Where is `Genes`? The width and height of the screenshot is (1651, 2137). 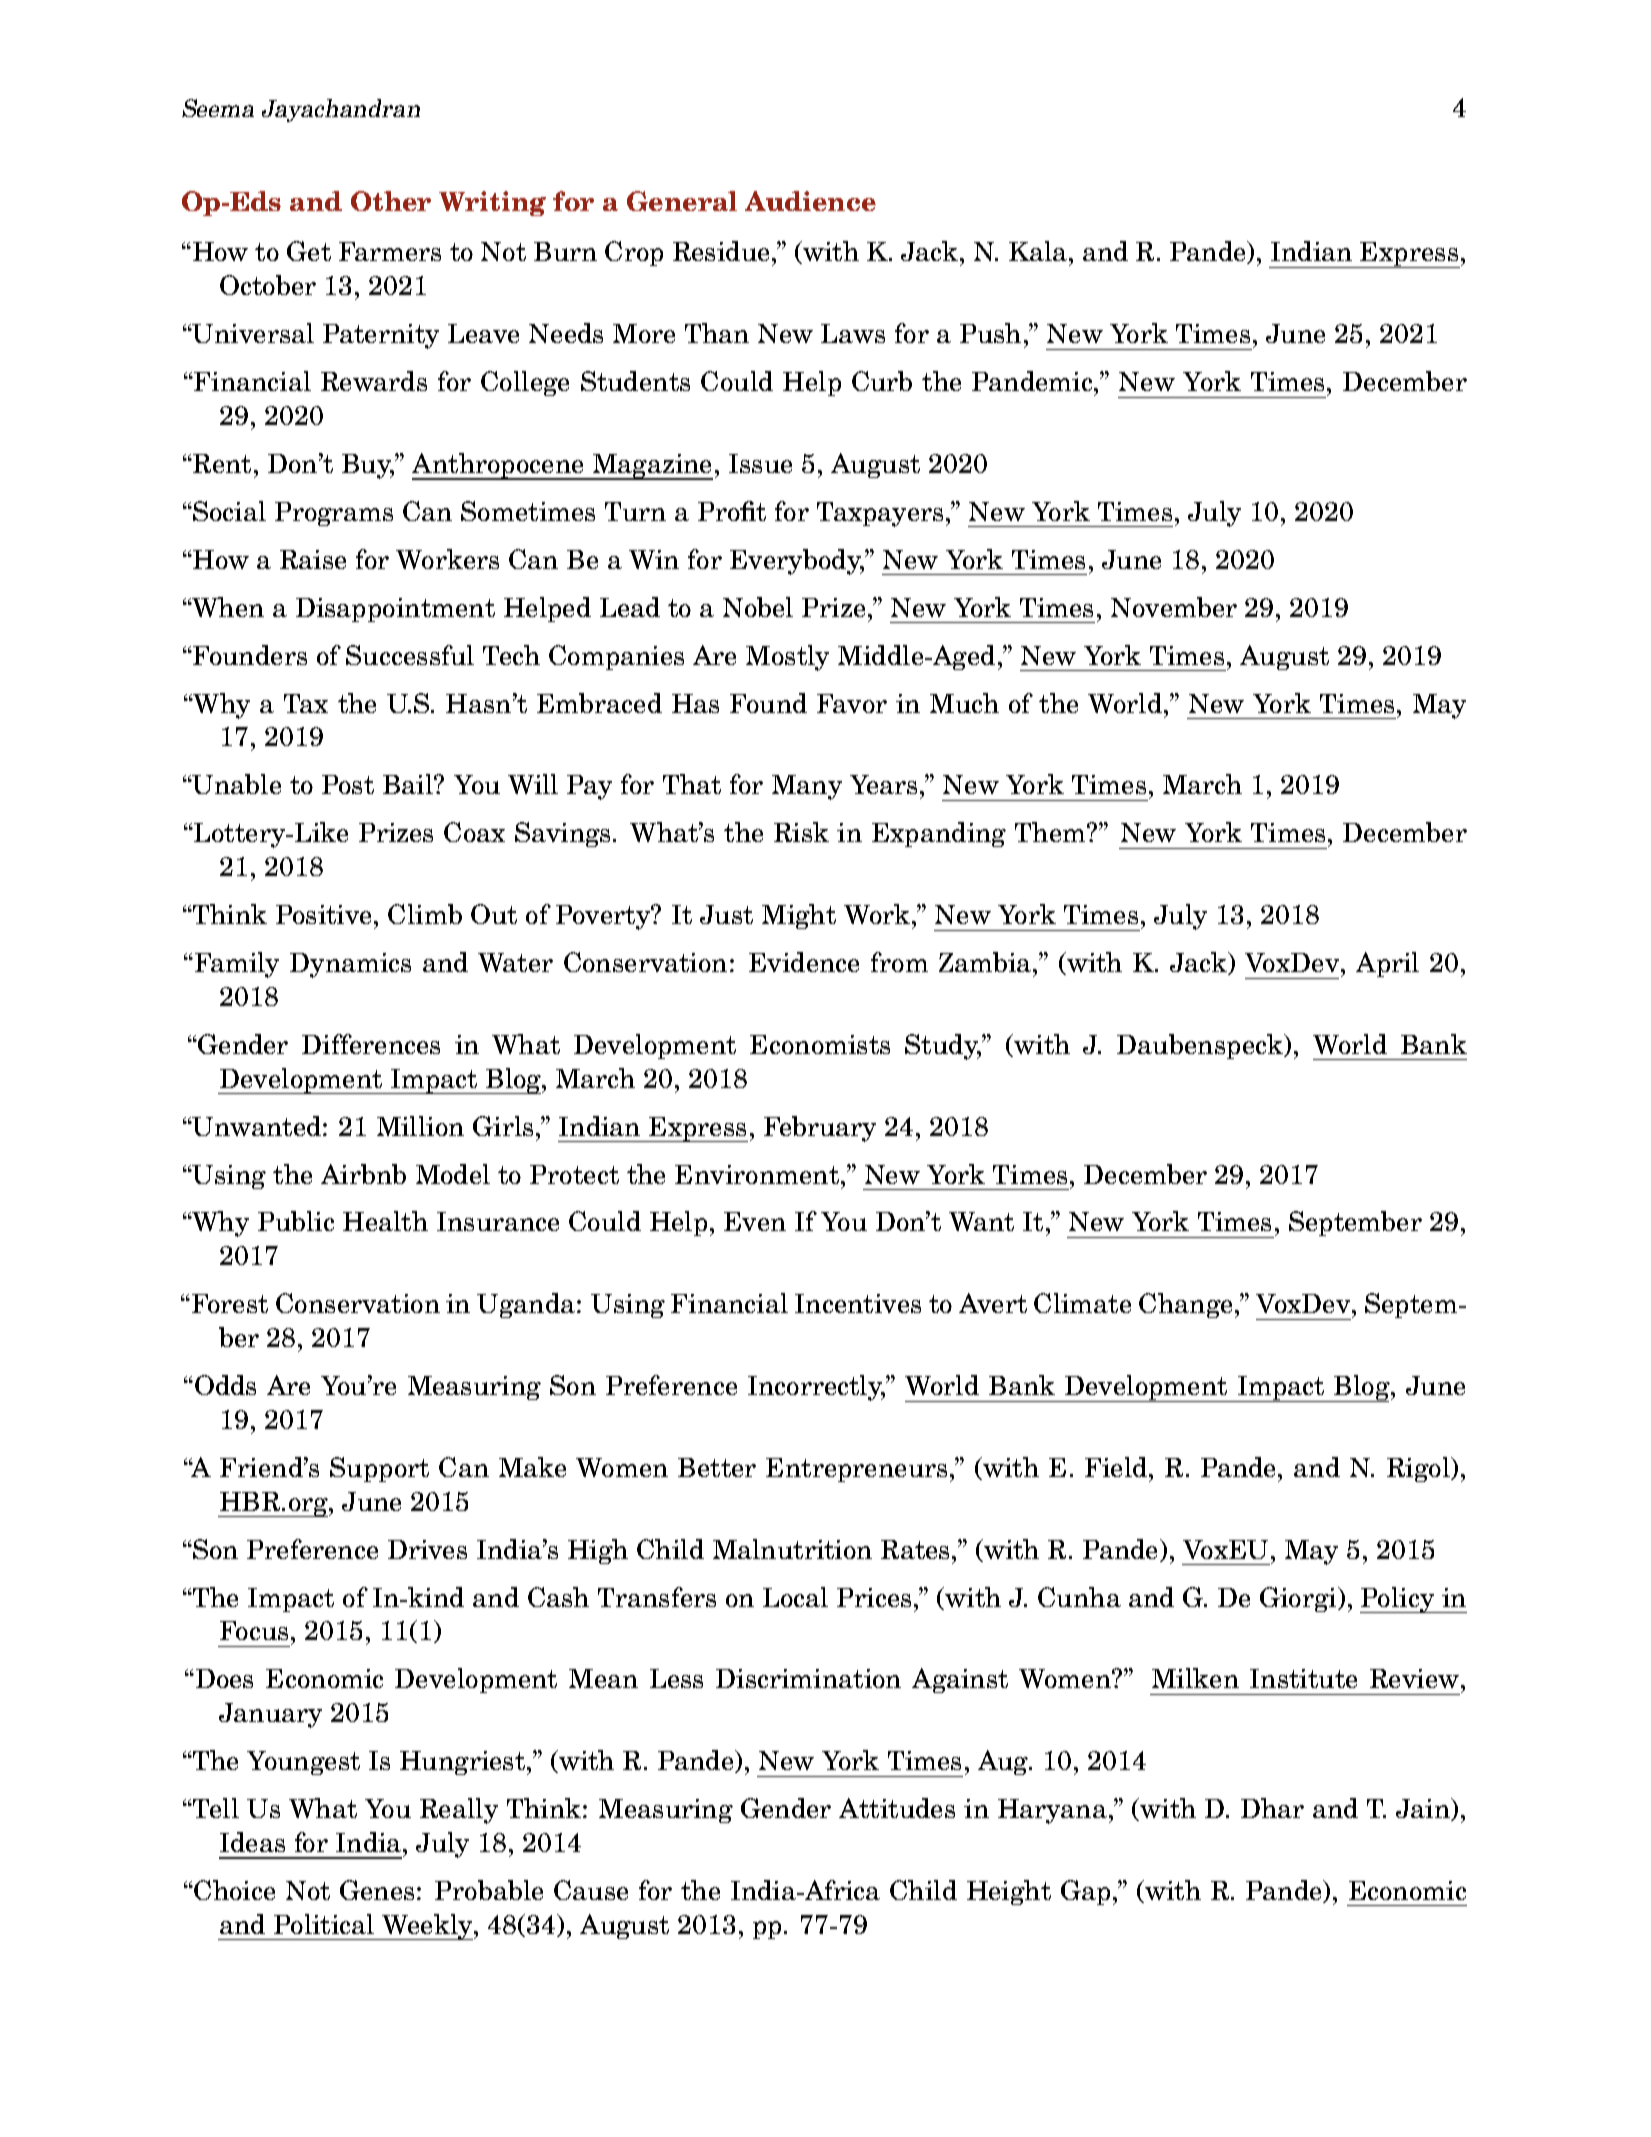 Genes is located at coordinates (377, 1890).
